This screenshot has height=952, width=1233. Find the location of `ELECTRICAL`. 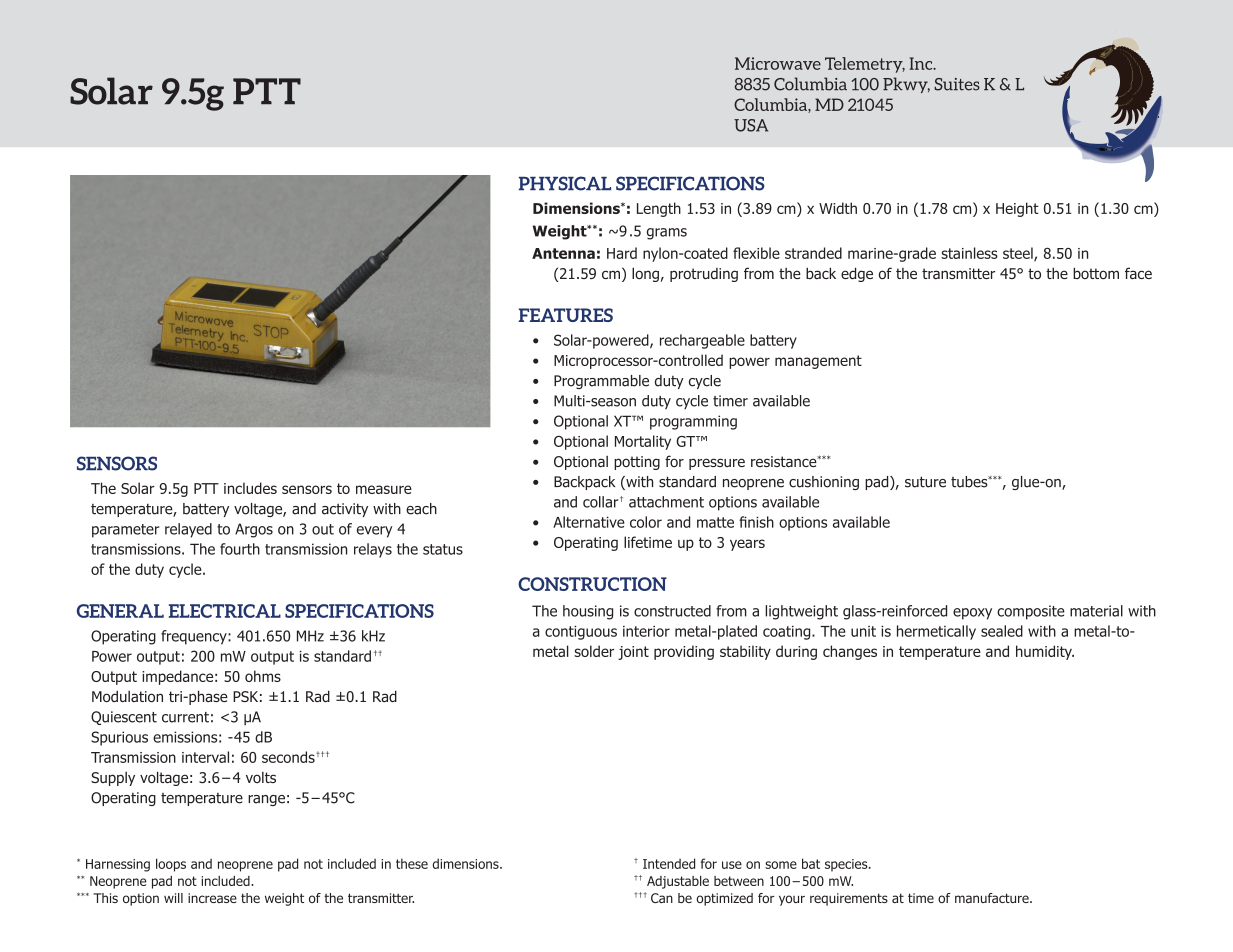

ELECTRICAL is located at coordinates (225, 611).
